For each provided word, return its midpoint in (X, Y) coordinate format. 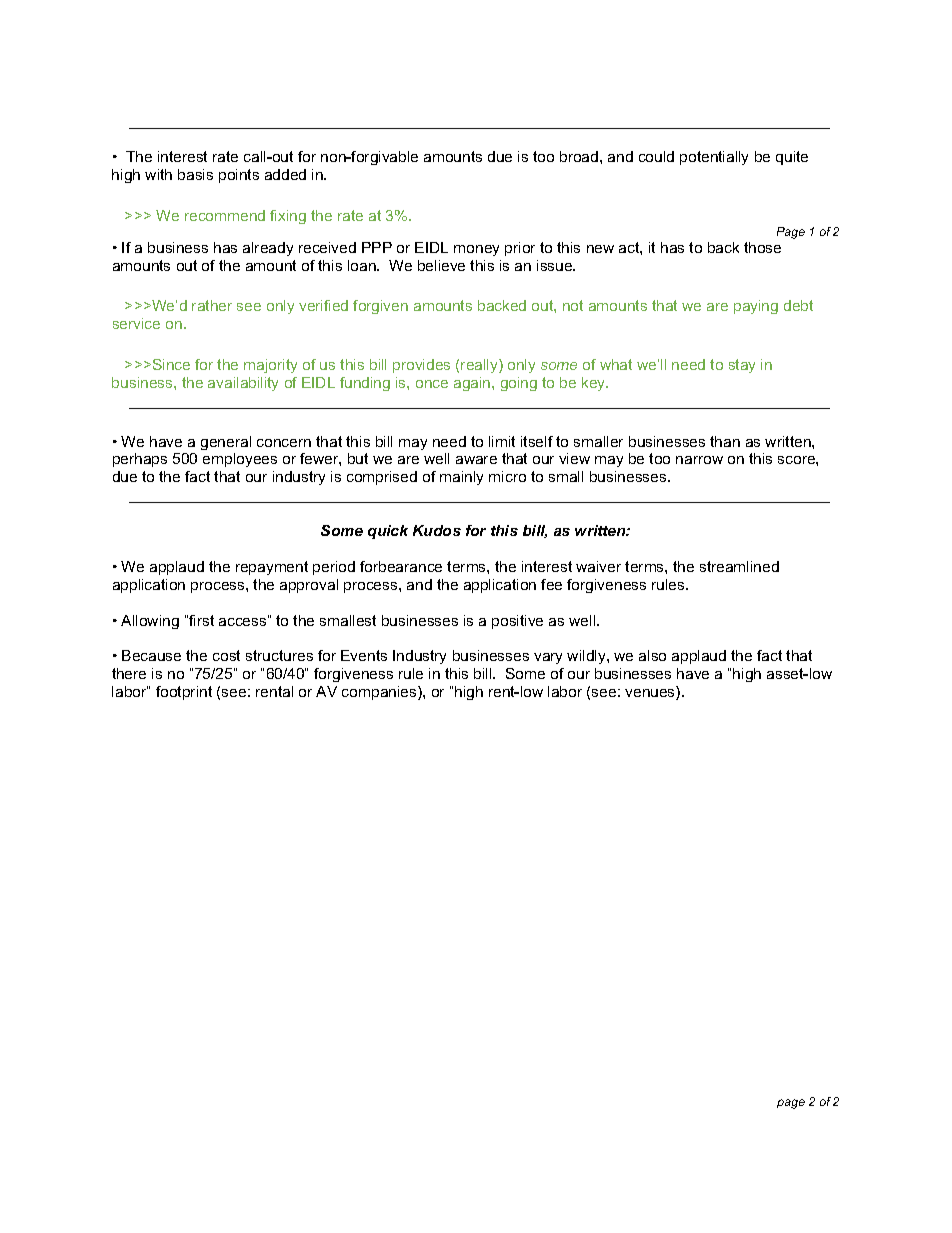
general (226, 443)
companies (380, 693)
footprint (184, 693)
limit (502, 441)
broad (580, 156)
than (725, 441)
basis (195, 174)
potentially (714, 158)
